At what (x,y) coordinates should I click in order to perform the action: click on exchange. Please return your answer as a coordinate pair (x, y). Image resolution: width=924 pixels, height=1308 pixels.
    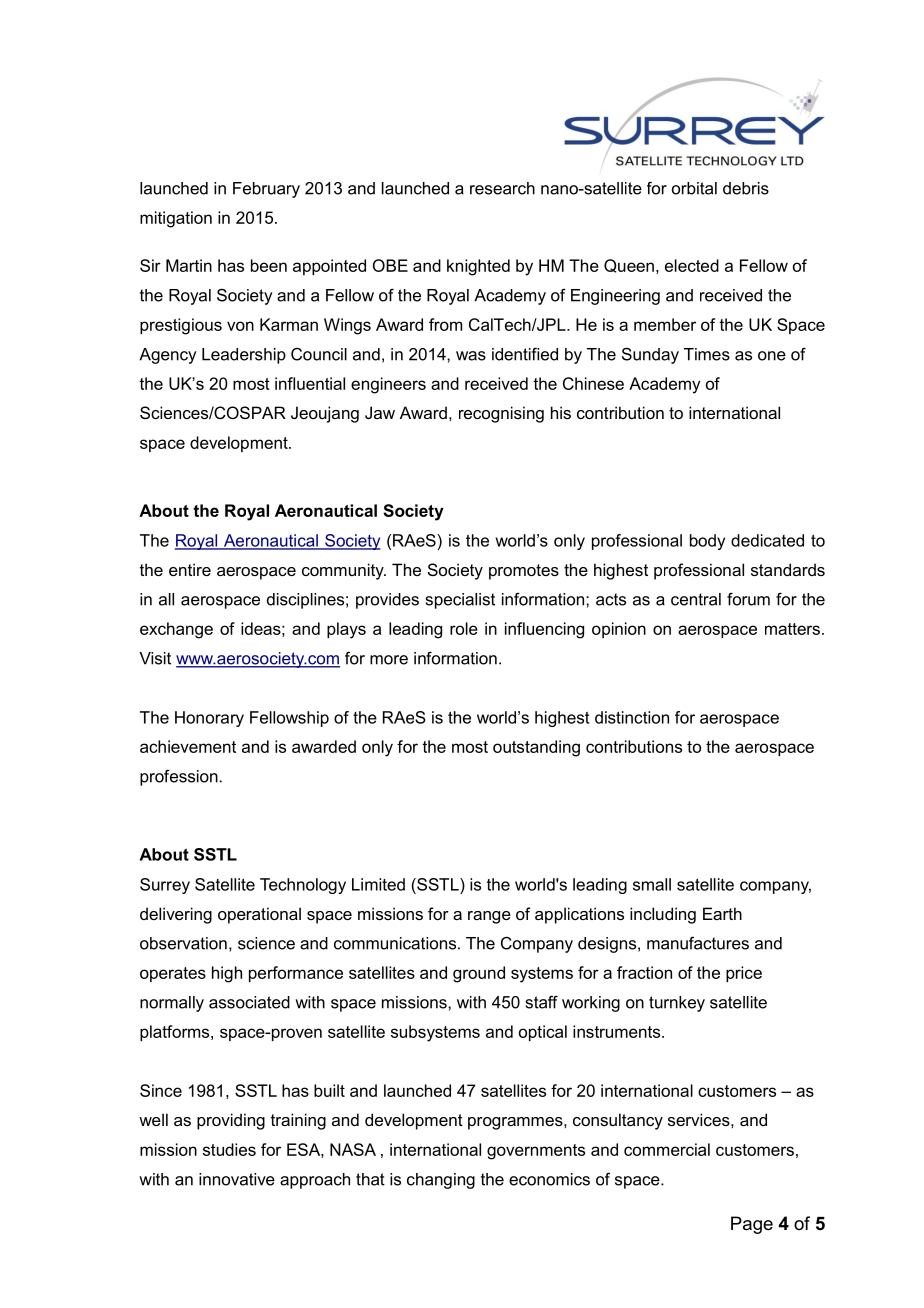
    Looking at the image, I should click on (176, 630).
